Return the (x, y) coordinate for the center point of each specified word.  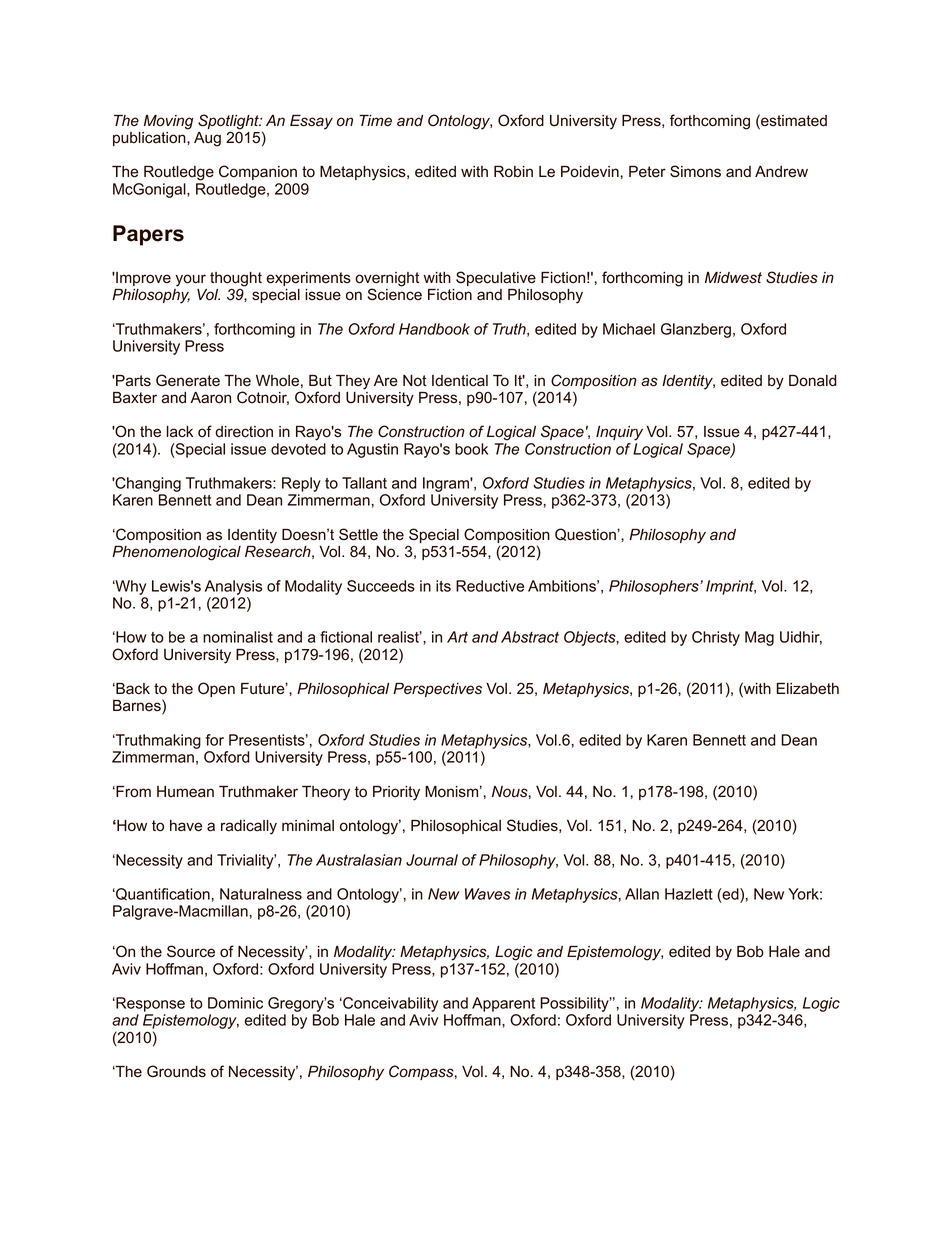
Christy (716, 638)
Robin (513, 172)
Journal (432, 860)
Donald (812, 381)
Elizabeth (808, 689)
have (186, 826)
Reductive (490, 586)
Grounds (176, 1071)
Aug (207, 139)
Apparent (503, 1004)
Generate (188, 380)
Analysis (233, 587)
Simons (695, 171)
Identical (460, 381)
